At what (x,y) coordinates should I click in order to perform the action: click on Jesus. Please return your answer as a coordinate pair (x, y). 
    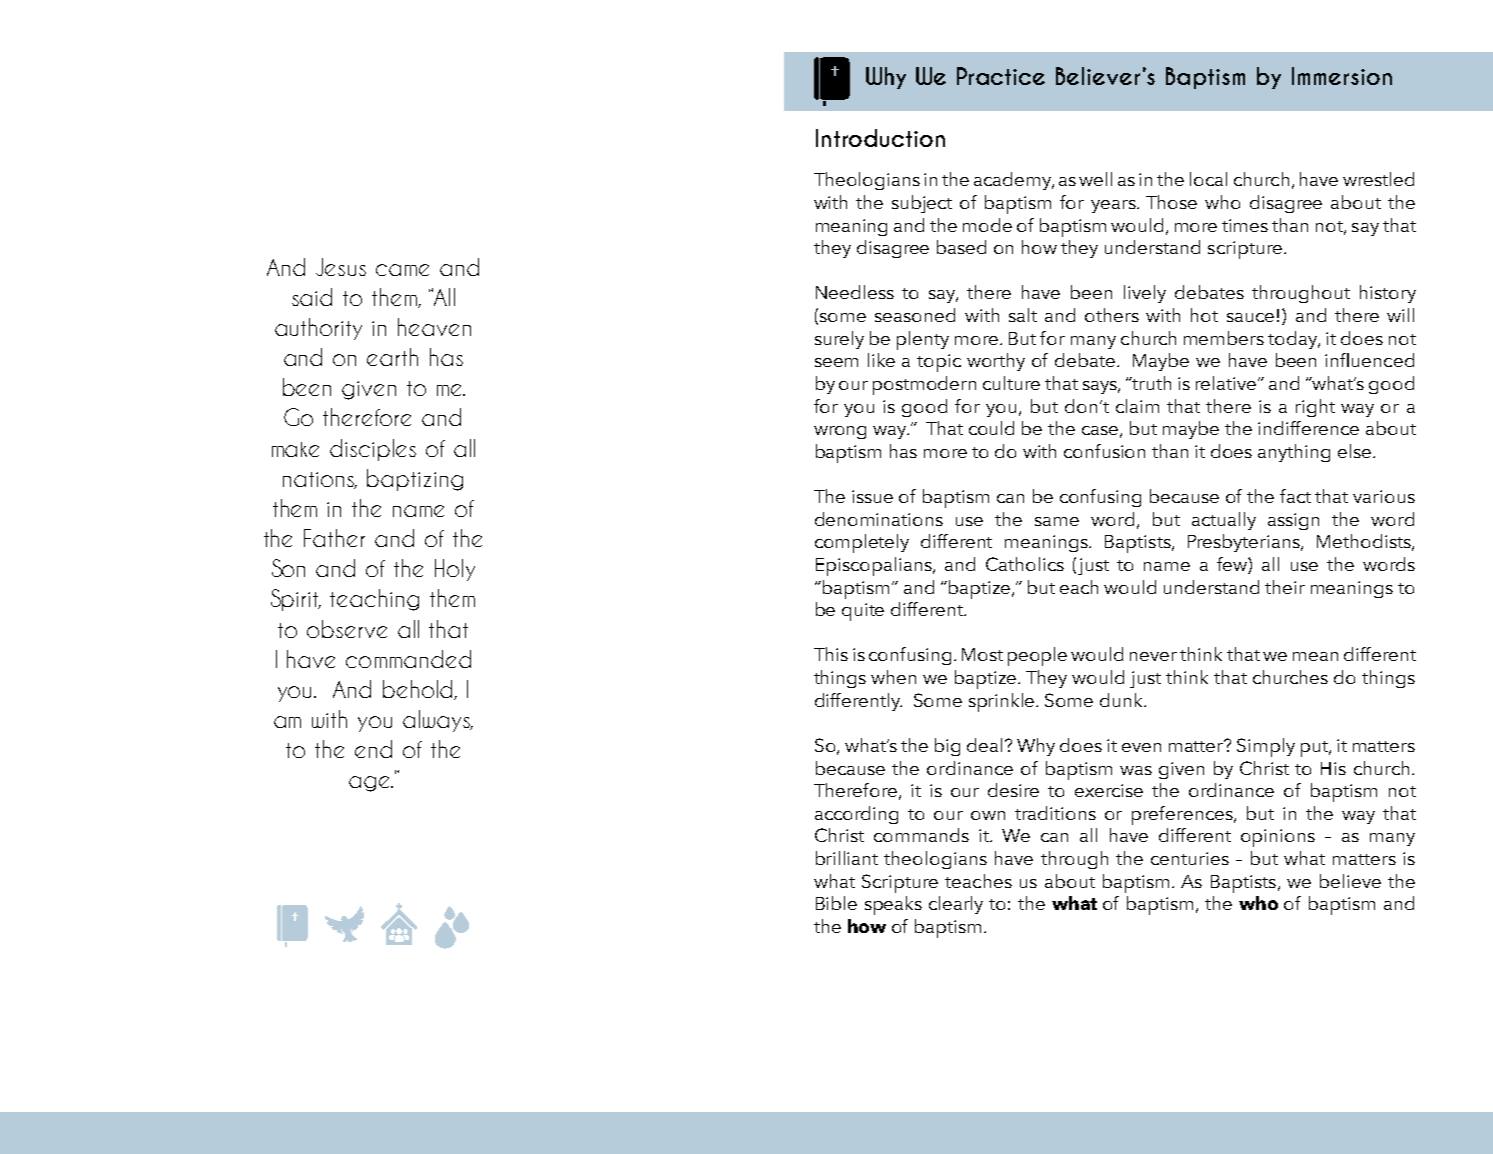
    Looking at the image, I should click on (341, 267).
